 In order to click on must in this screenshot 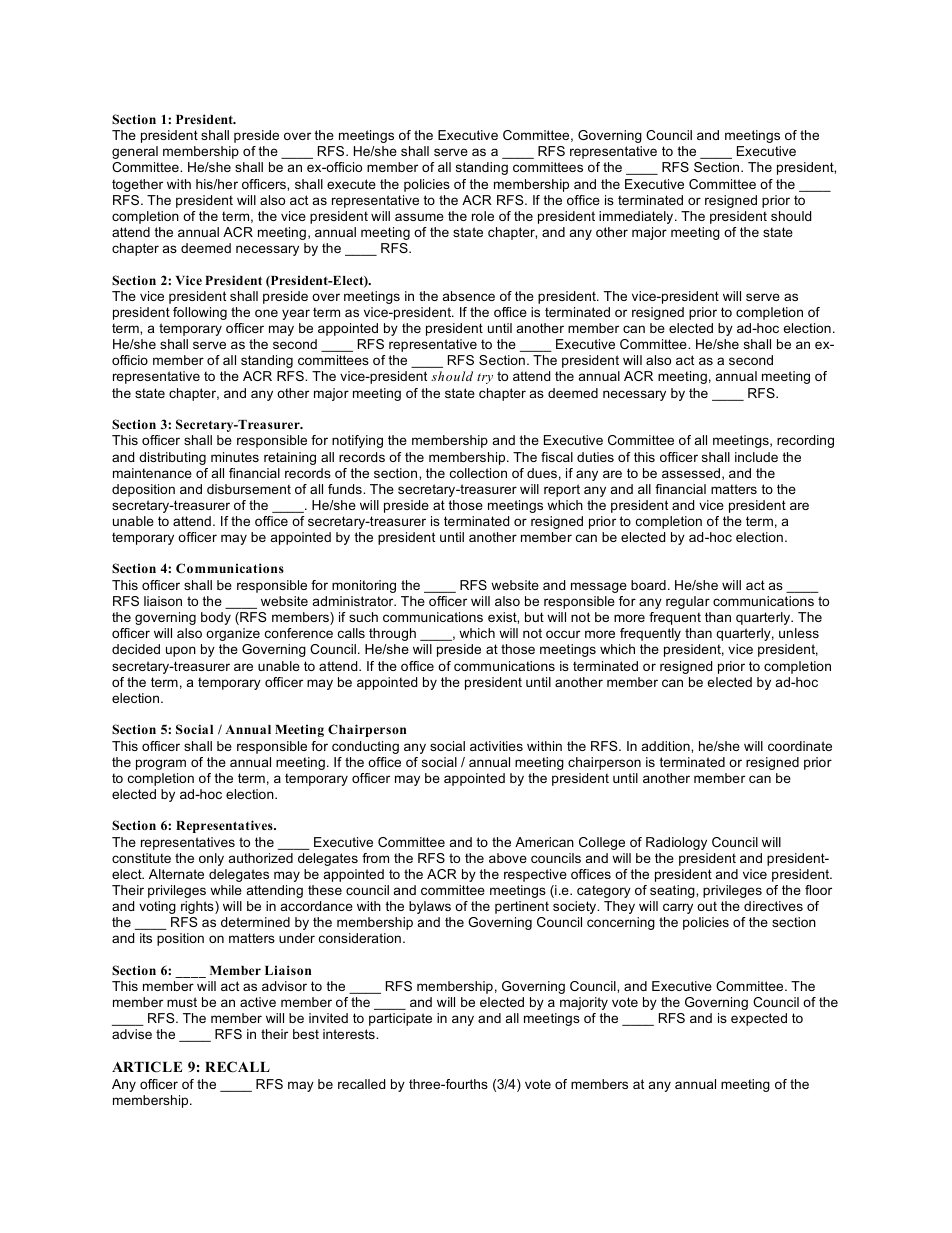, I will do `click(182, 1002)`.
